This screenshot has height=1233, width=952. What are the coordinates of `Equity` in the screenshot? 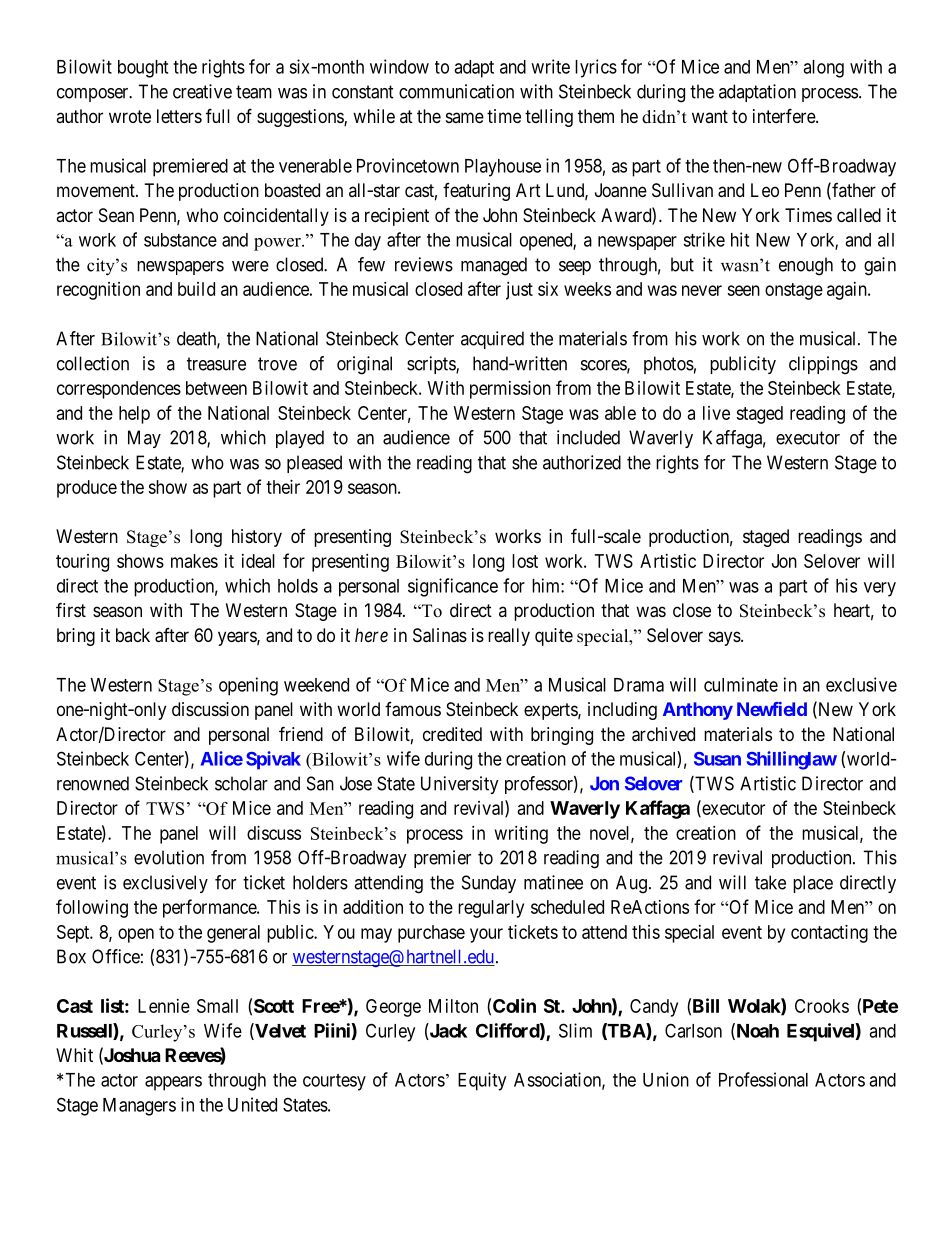 It's located at (482, 1081).
